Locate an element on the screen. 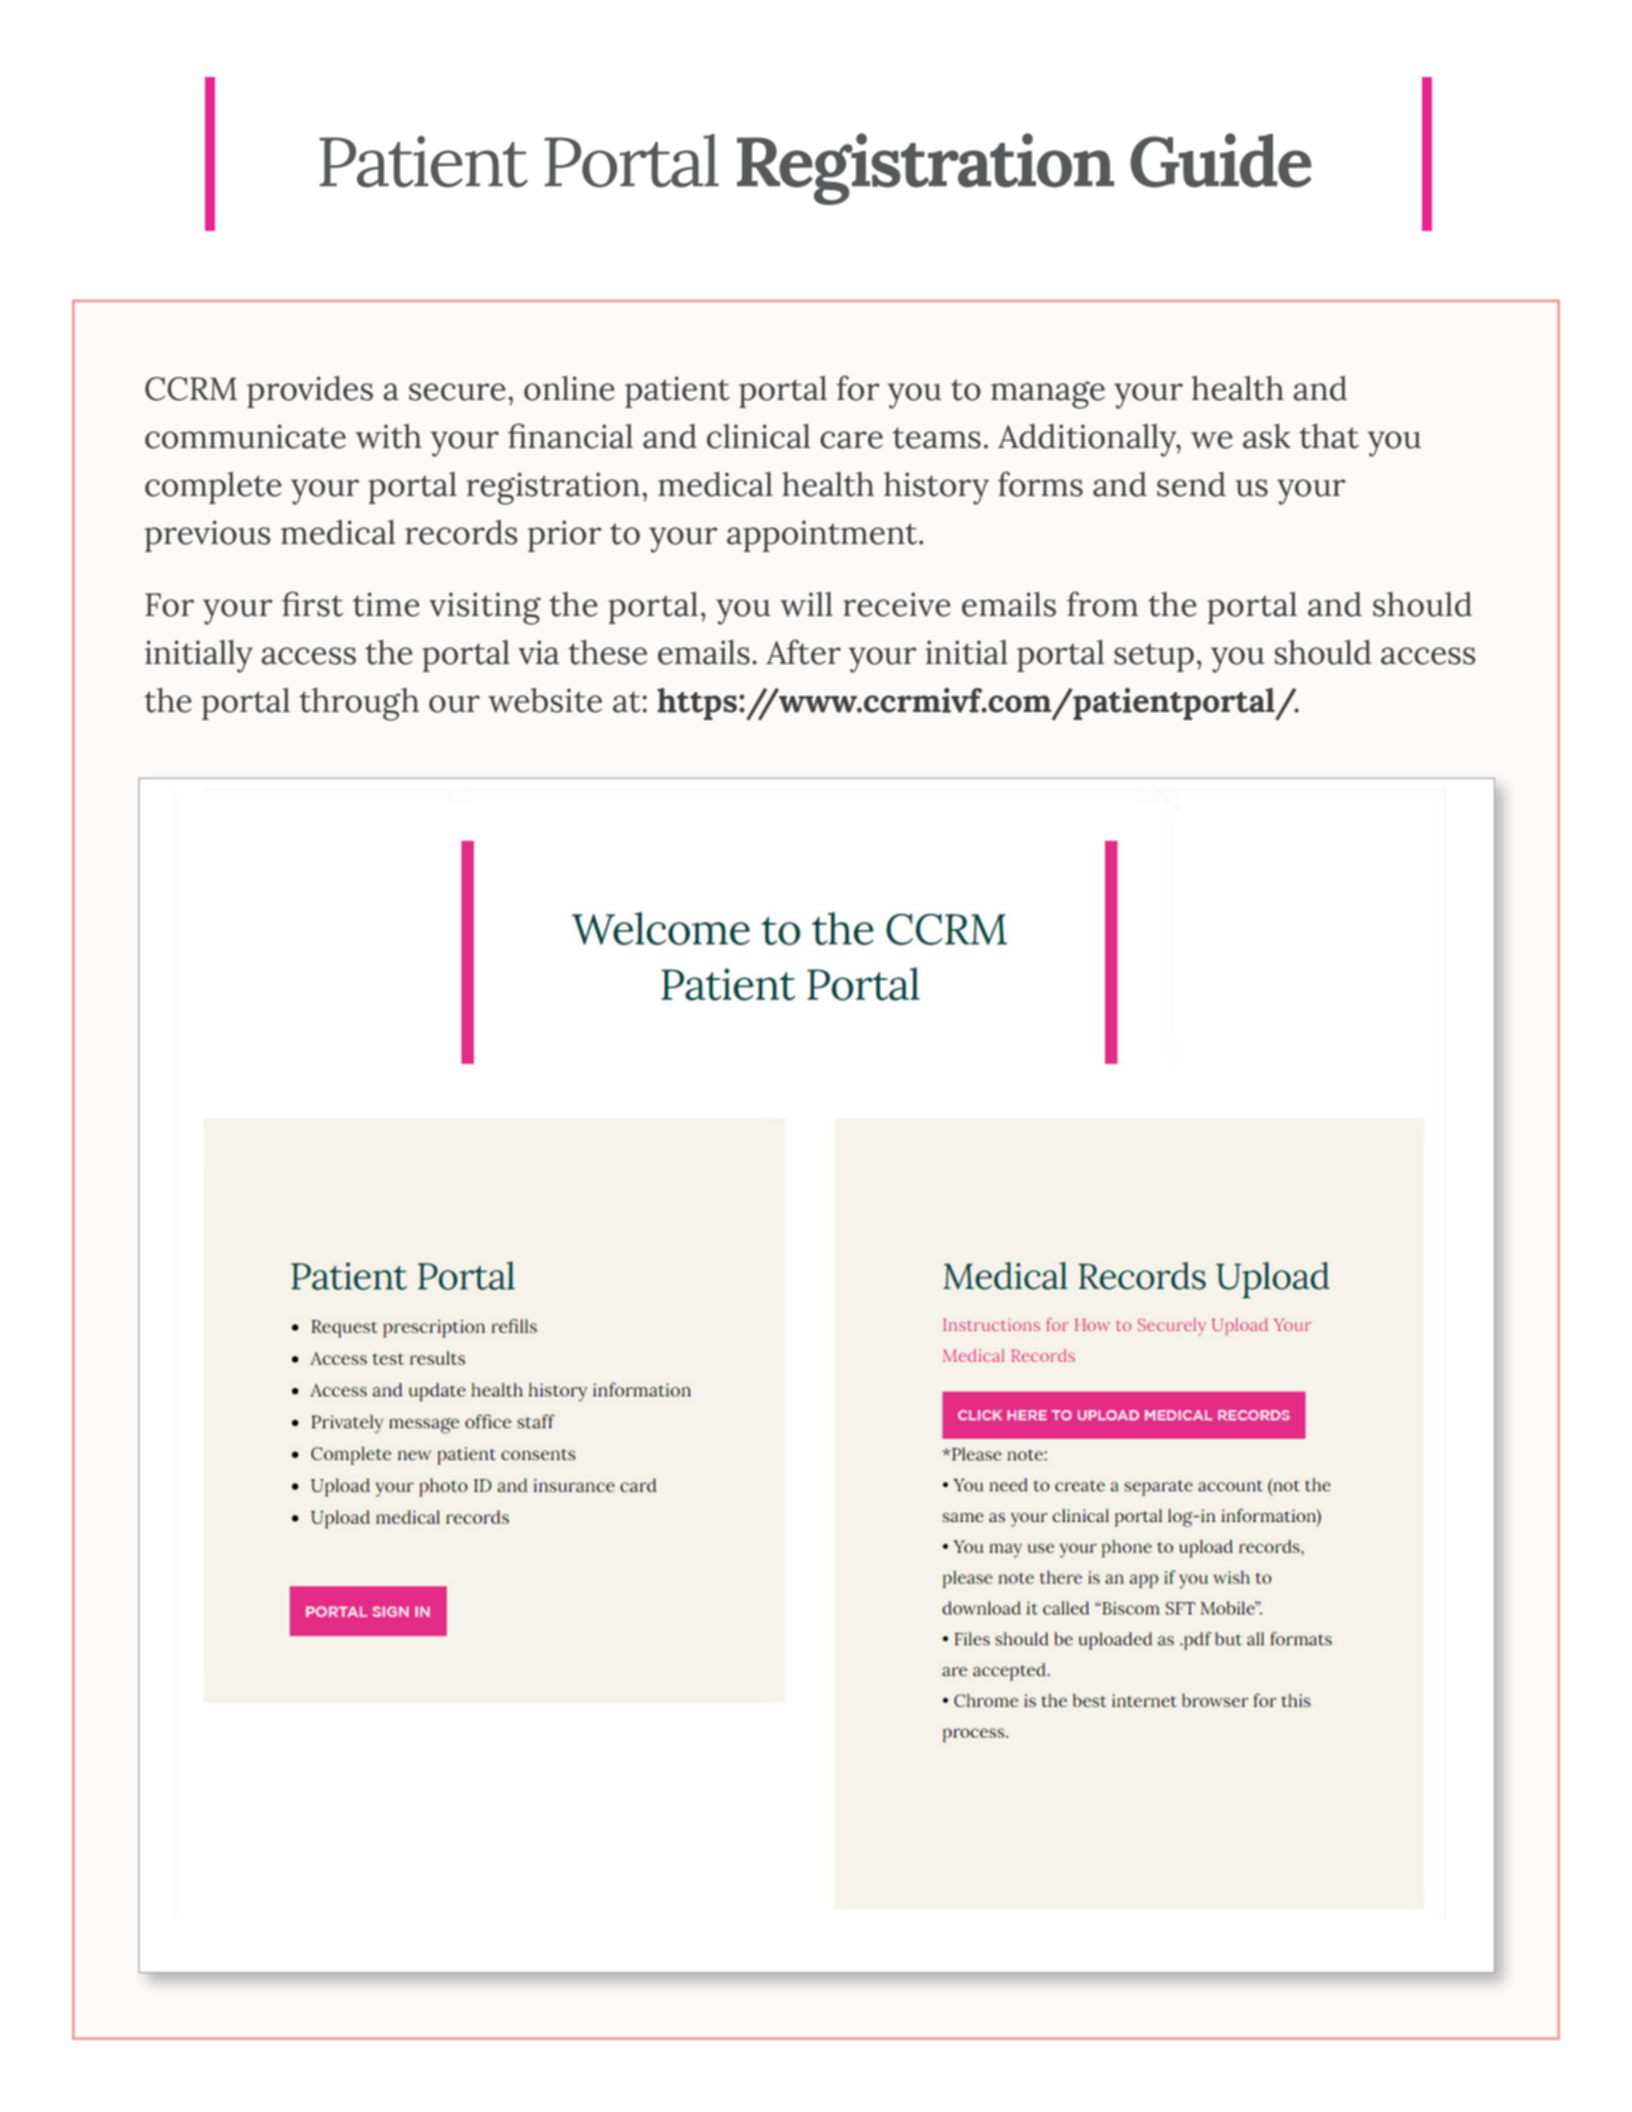 This screenshot has height=2112, width=1632. first is located at coordinates (312, 604).
